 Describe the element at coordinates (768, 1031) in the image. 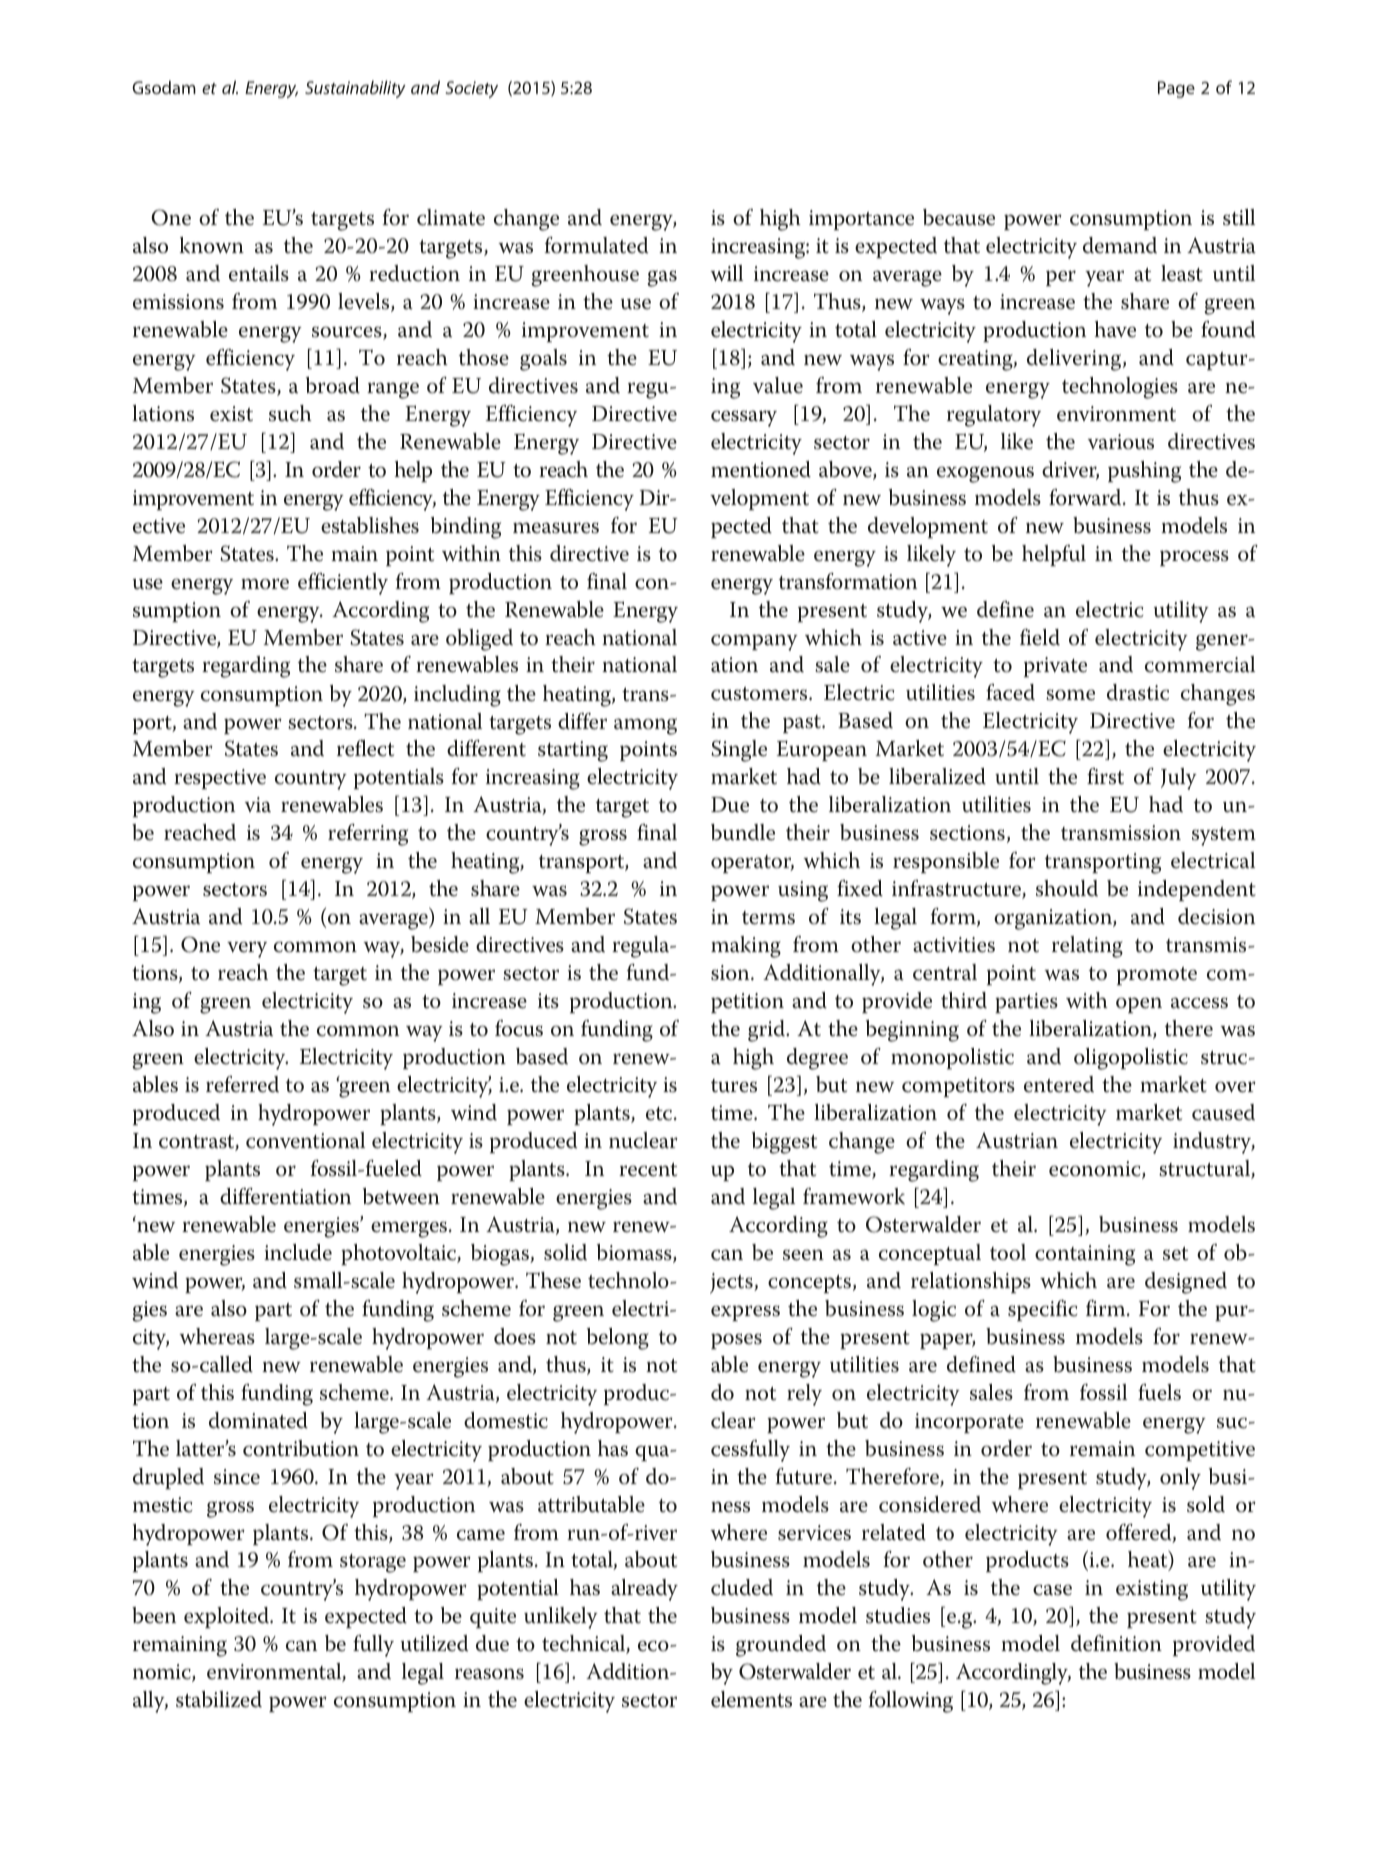

I see `grid` at that location.
